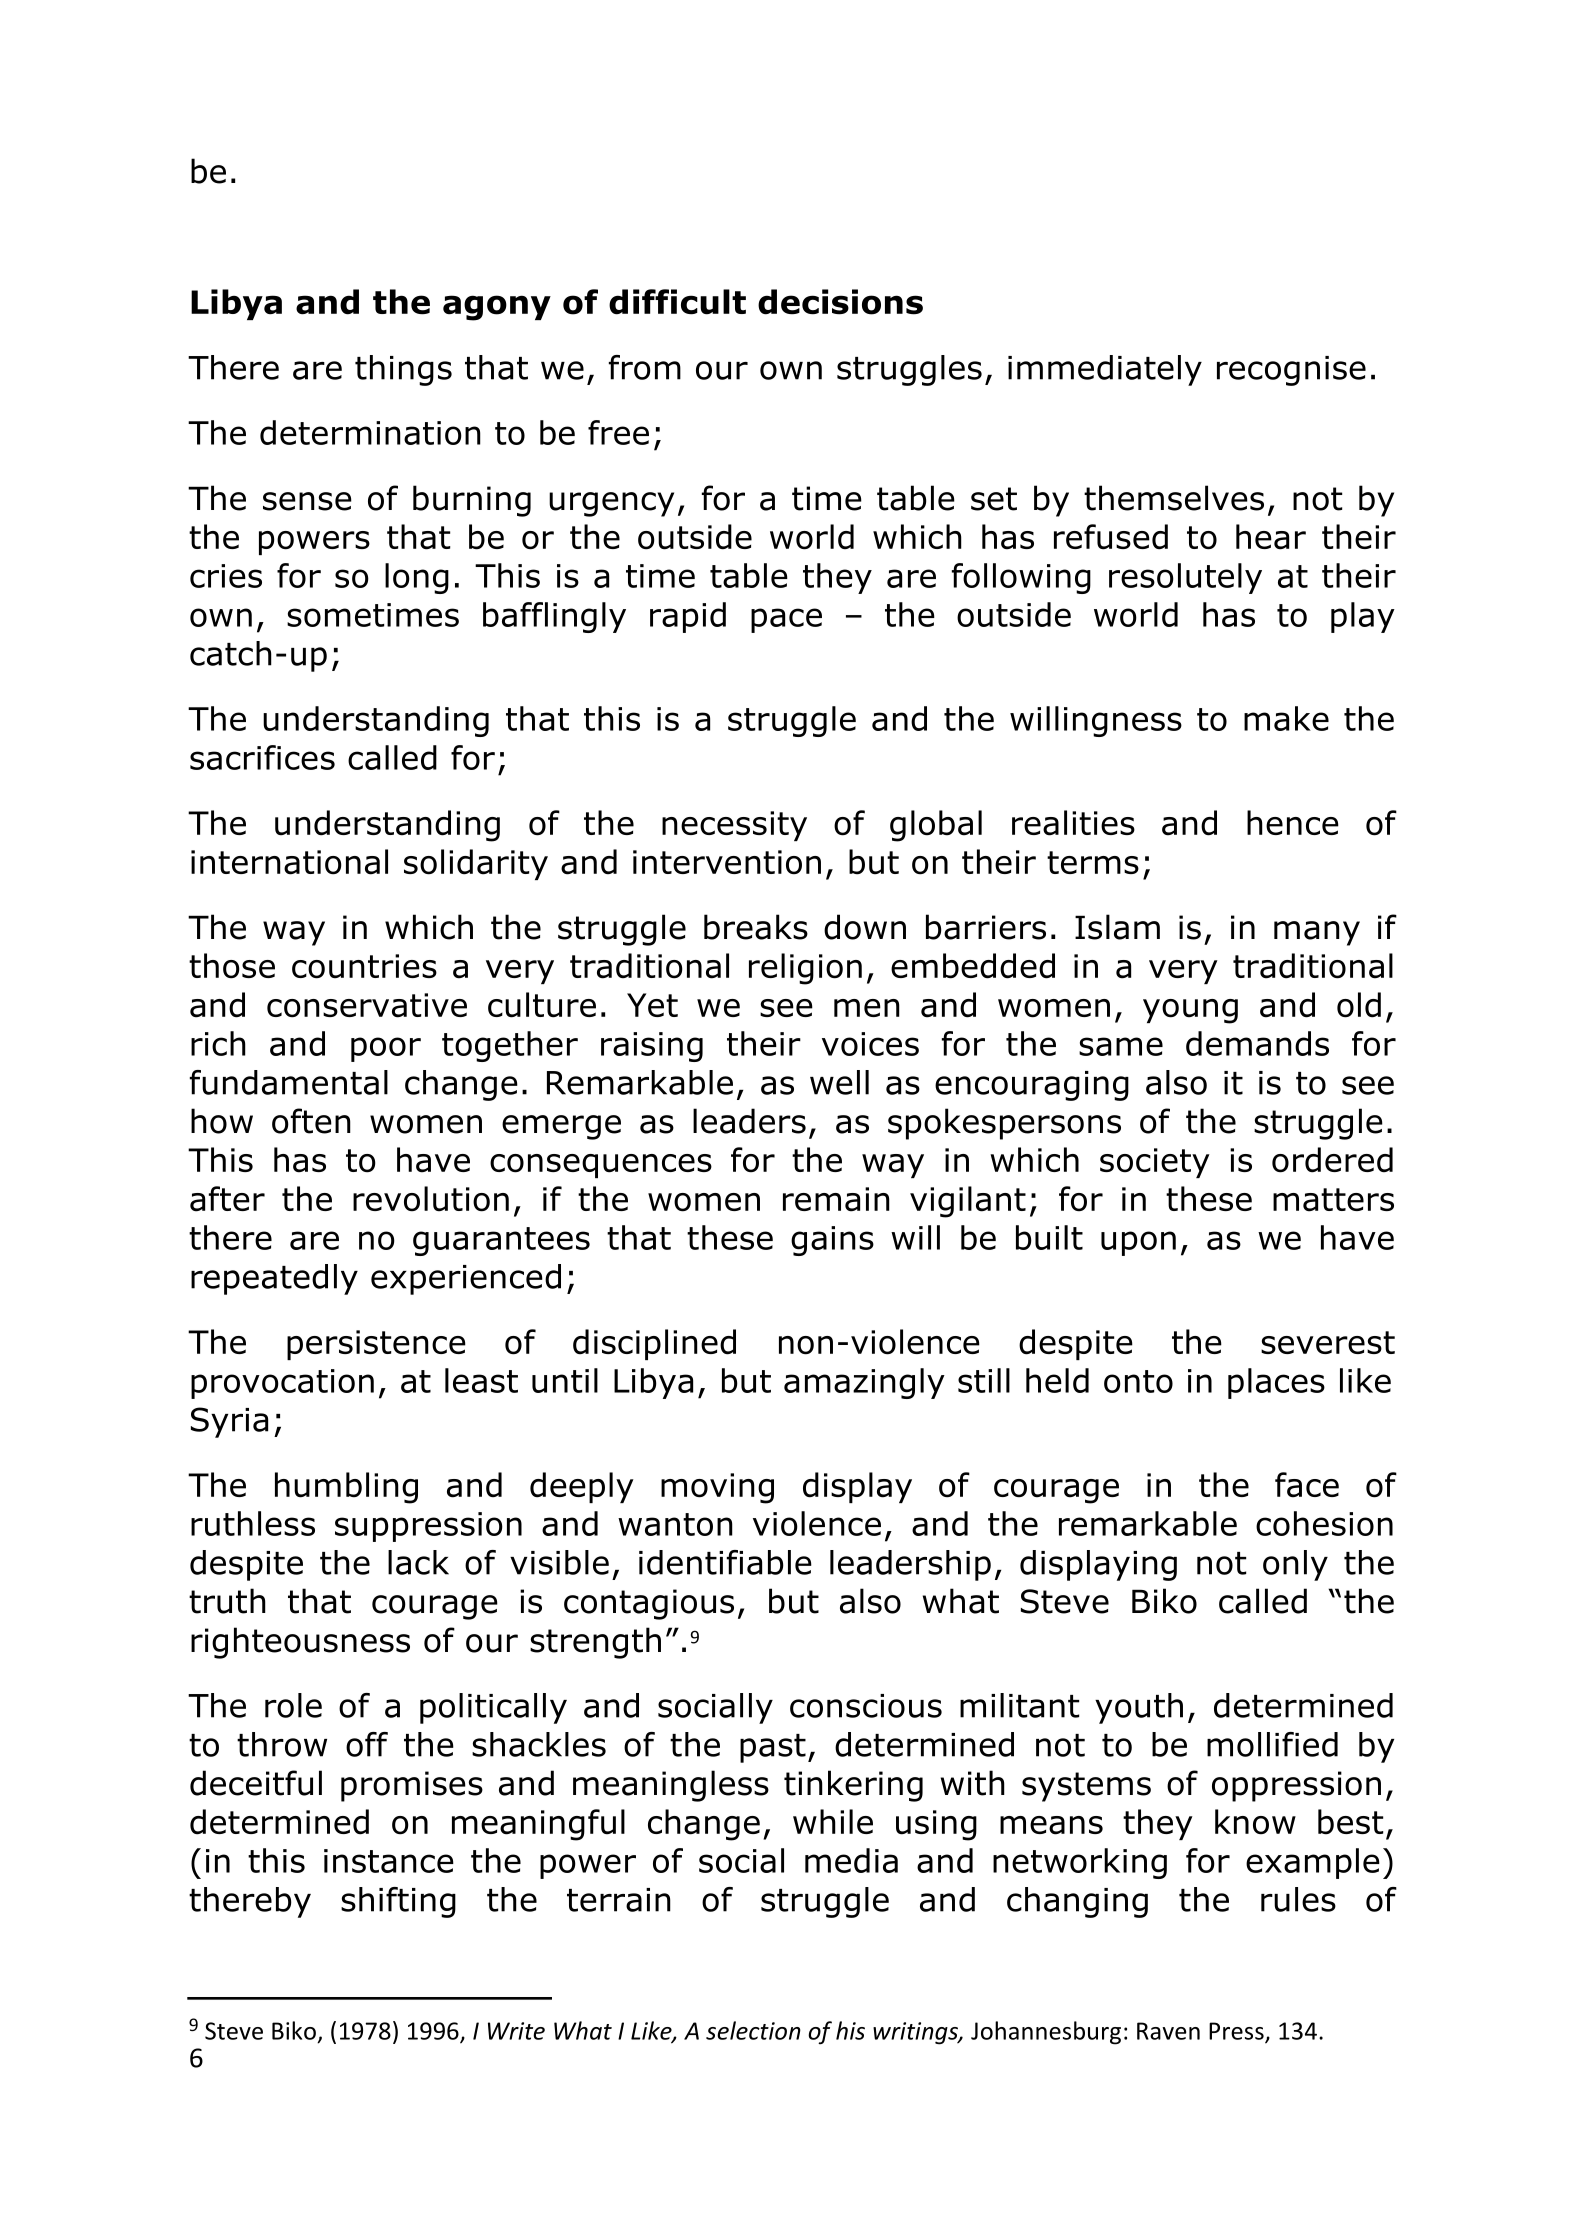 This screenshot has height=2240, width=1584. I want to click on selection, so click(753, 2030).
